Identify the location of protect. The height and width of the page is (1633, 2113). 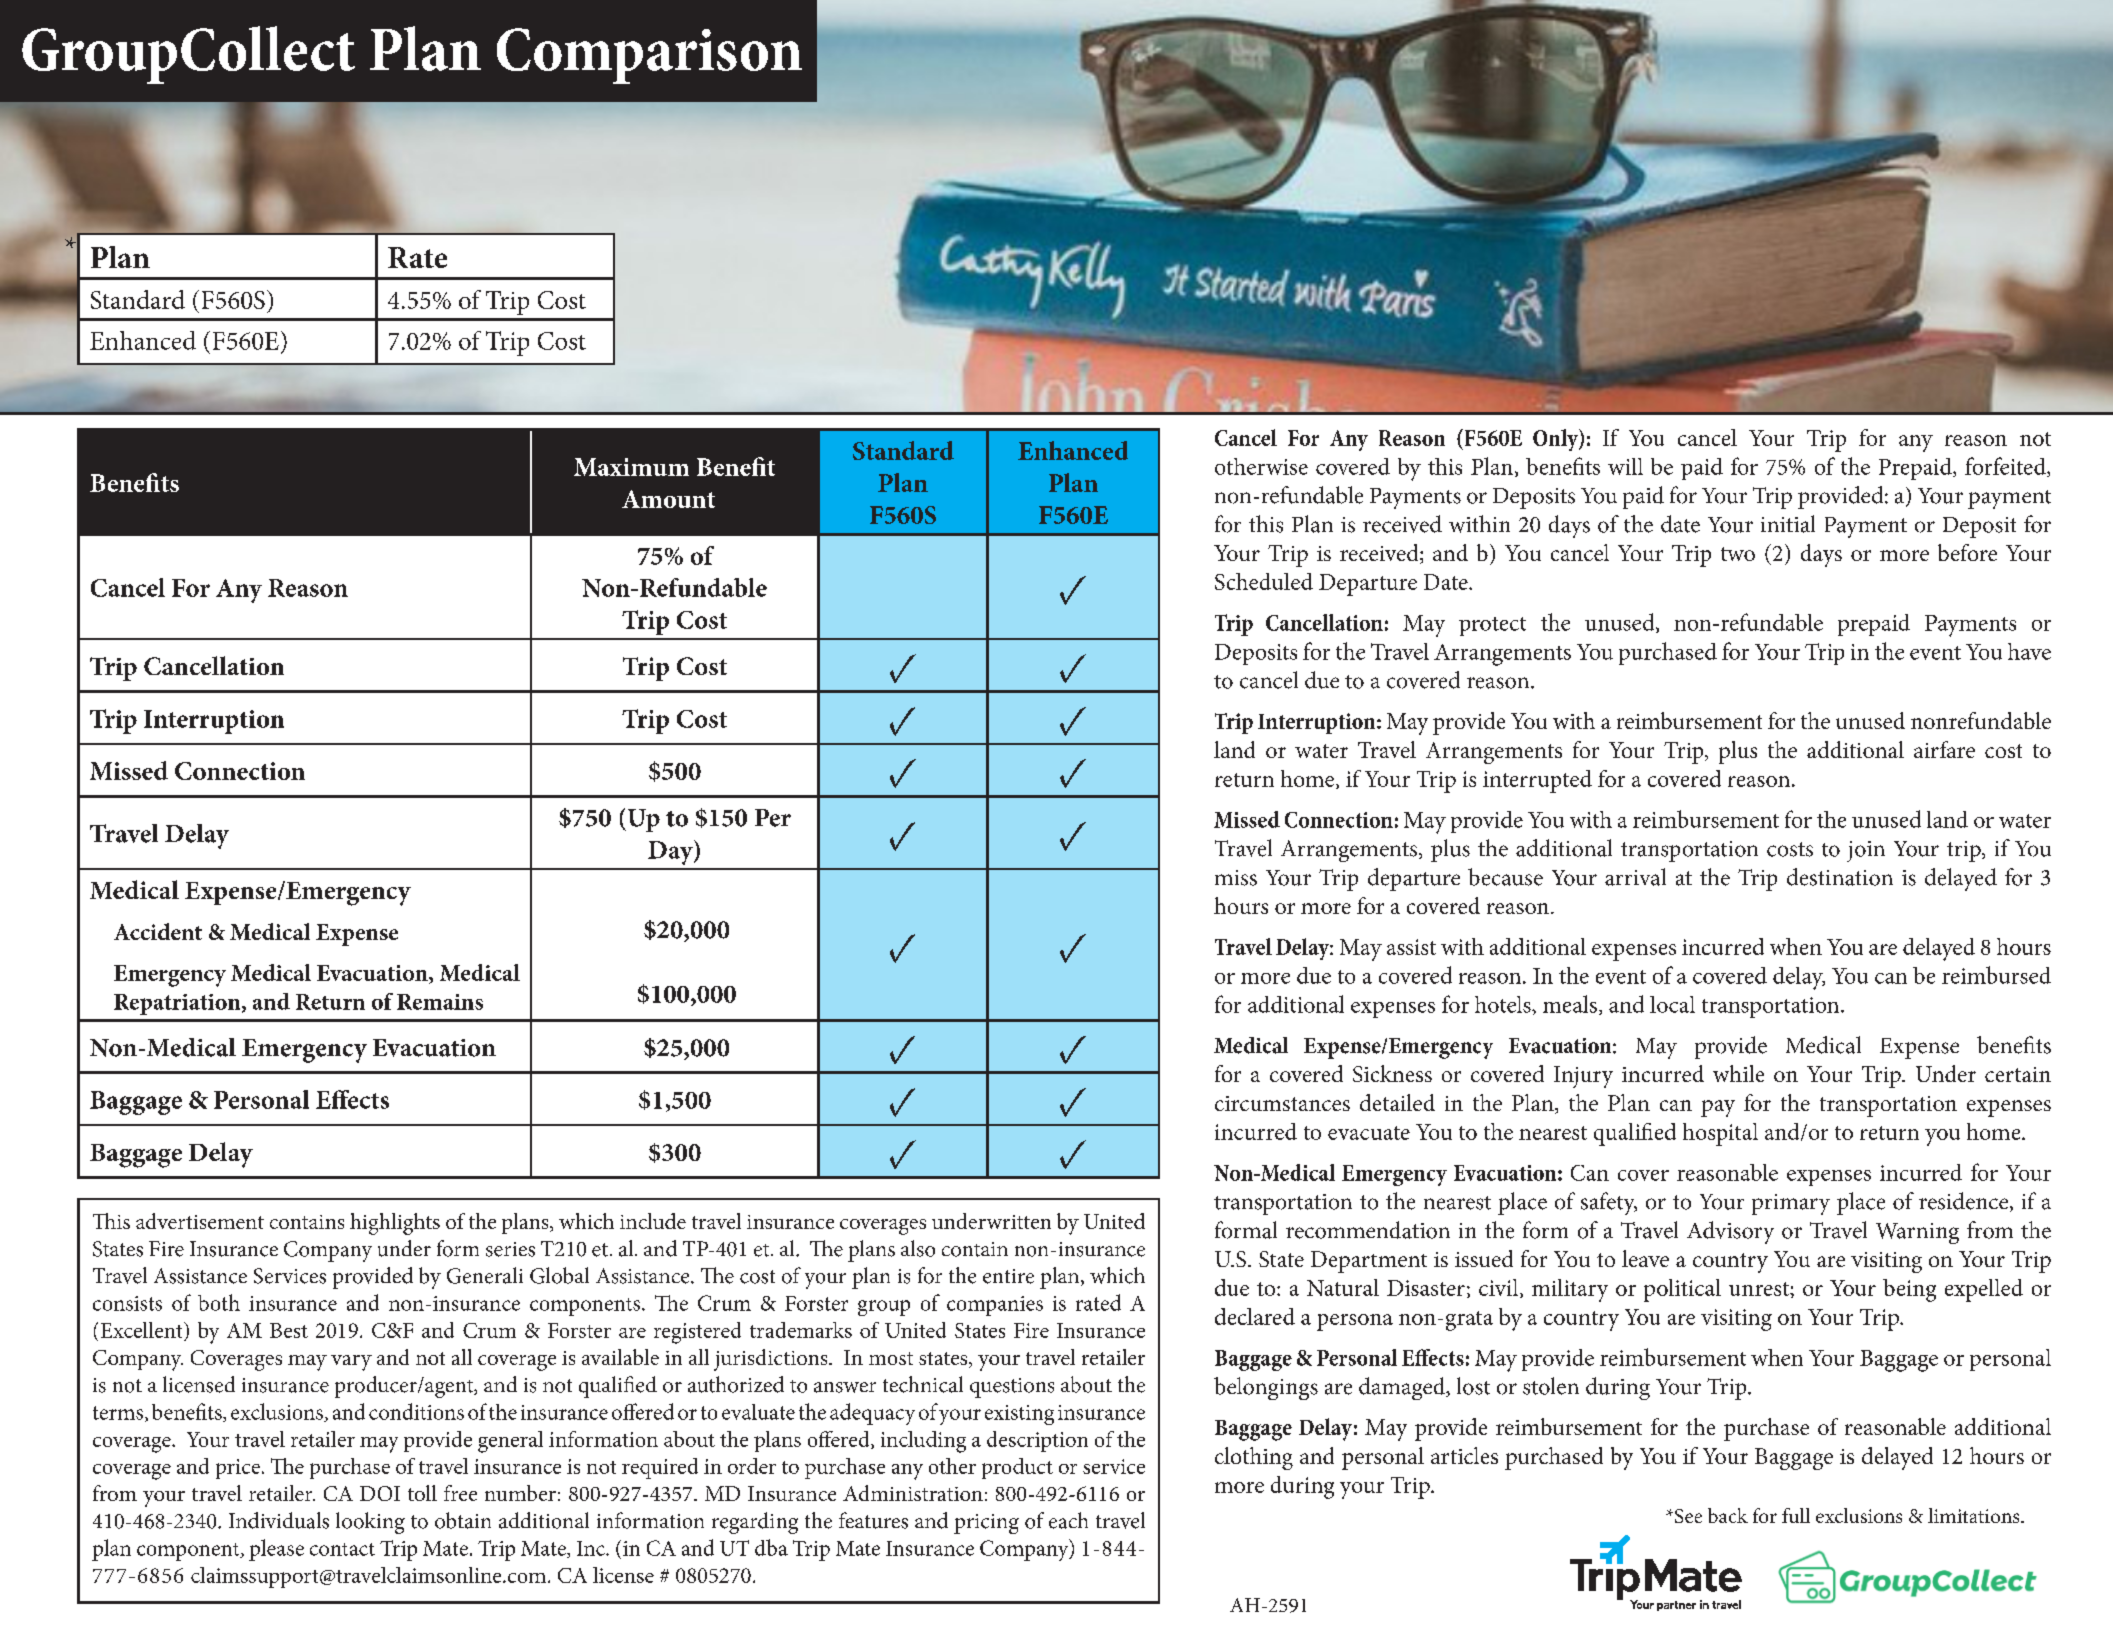
(1492, 626).
